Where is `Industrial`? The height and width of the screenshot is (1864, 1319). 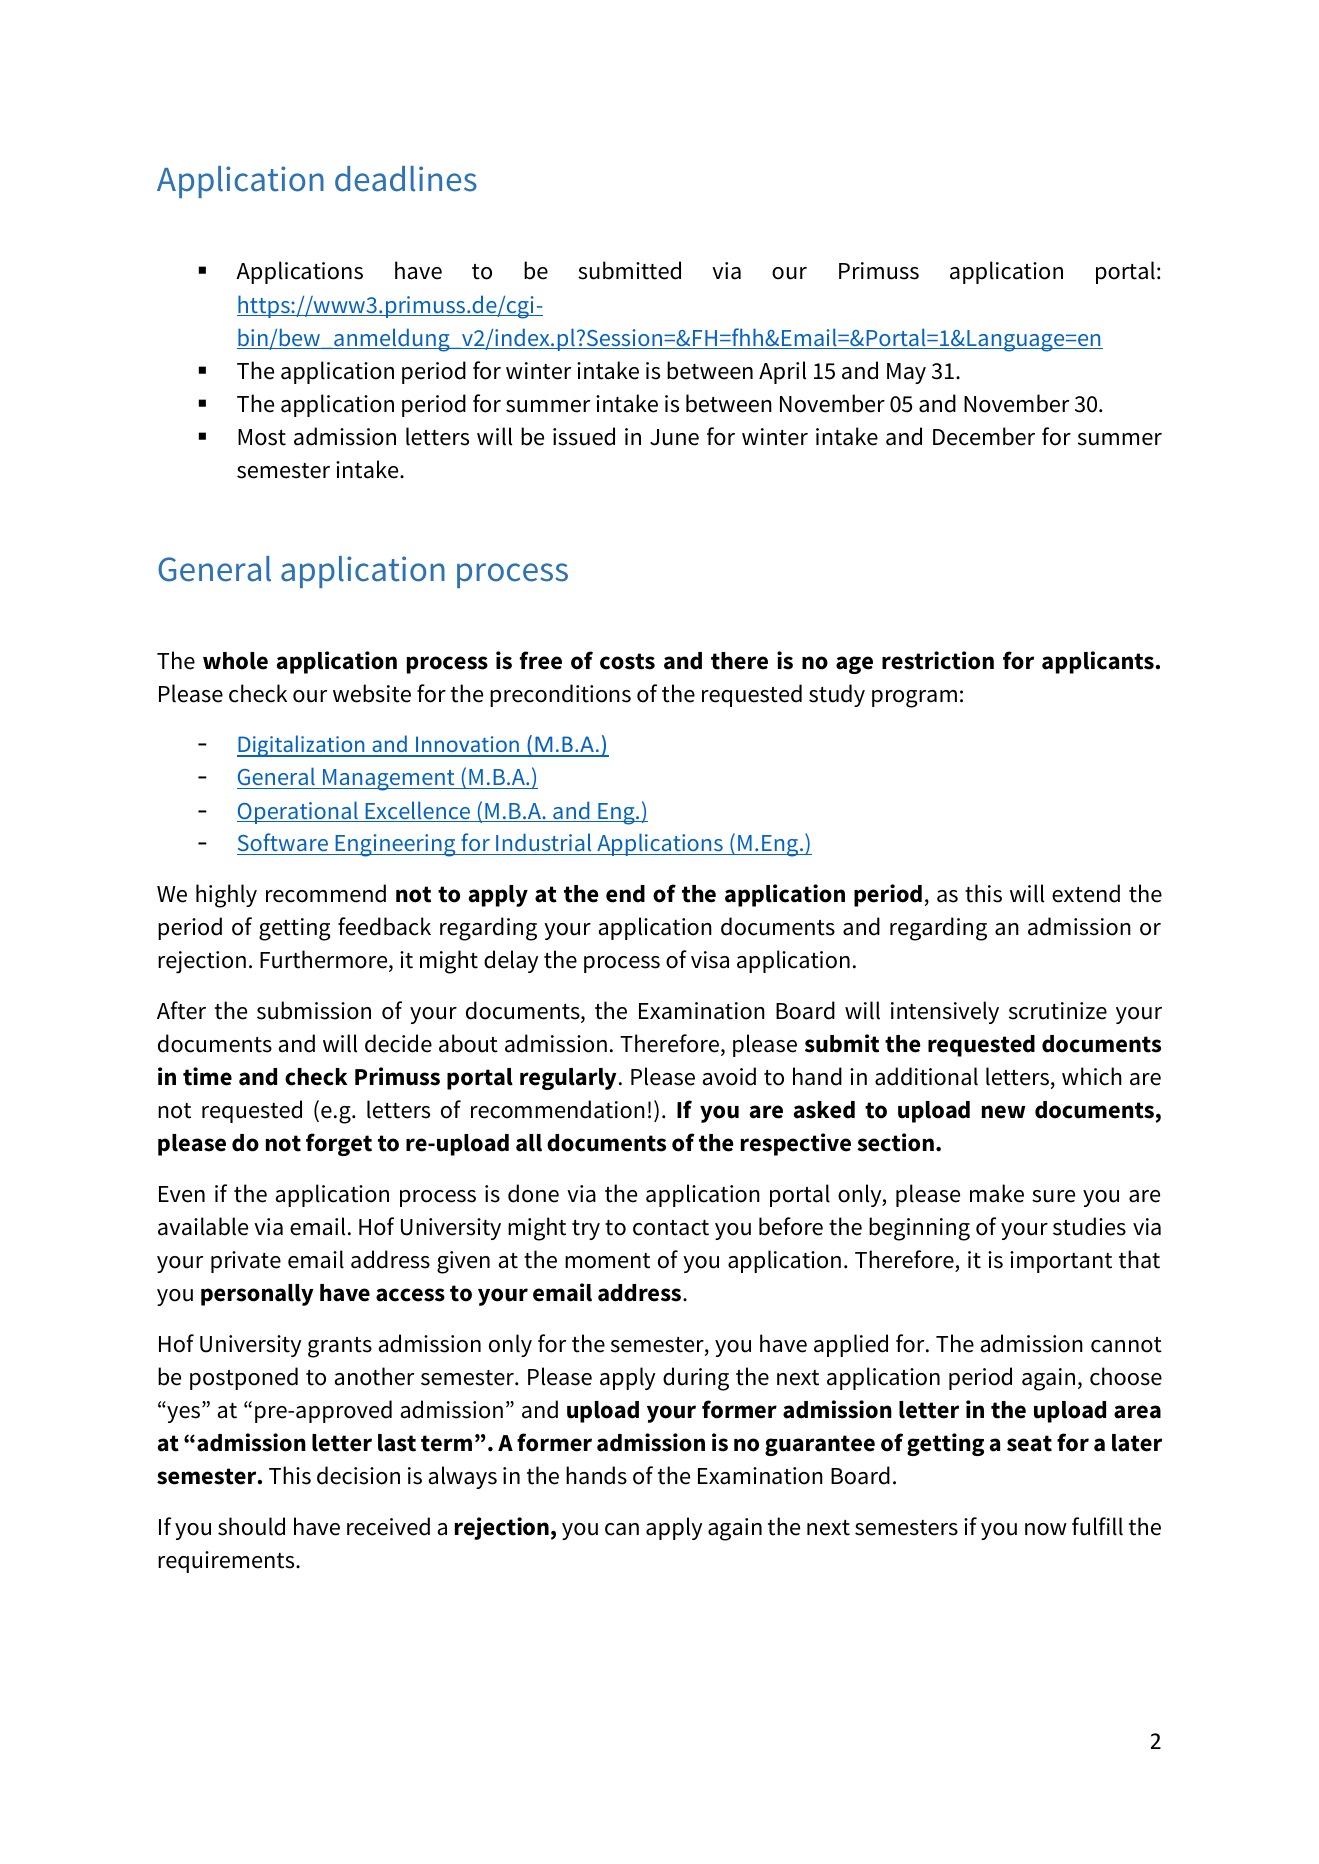
Industrial is located at coordinates (544, 844).
